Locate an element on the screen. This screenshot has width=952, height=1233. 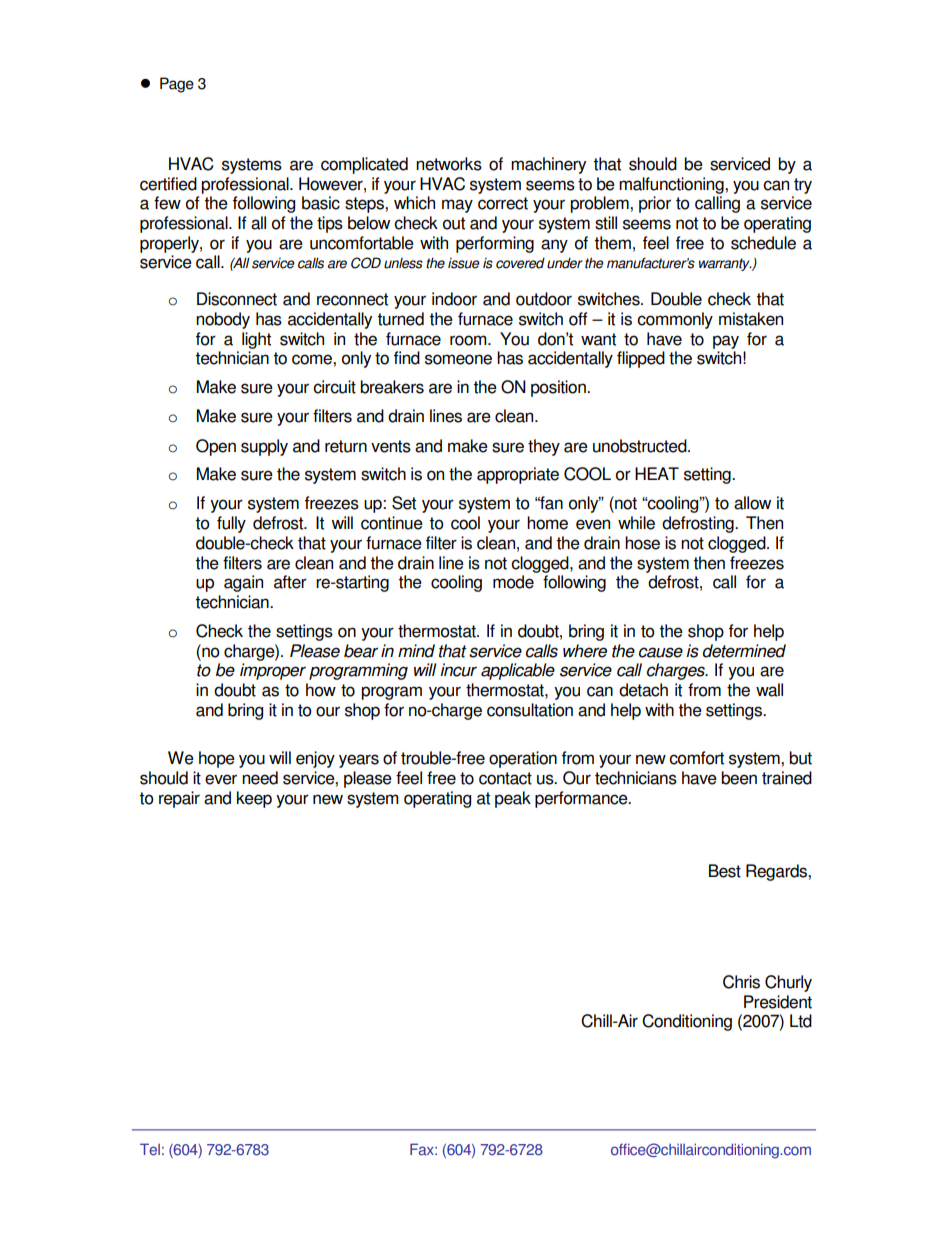
malfunctioning is located at coordinates (672, 185).
